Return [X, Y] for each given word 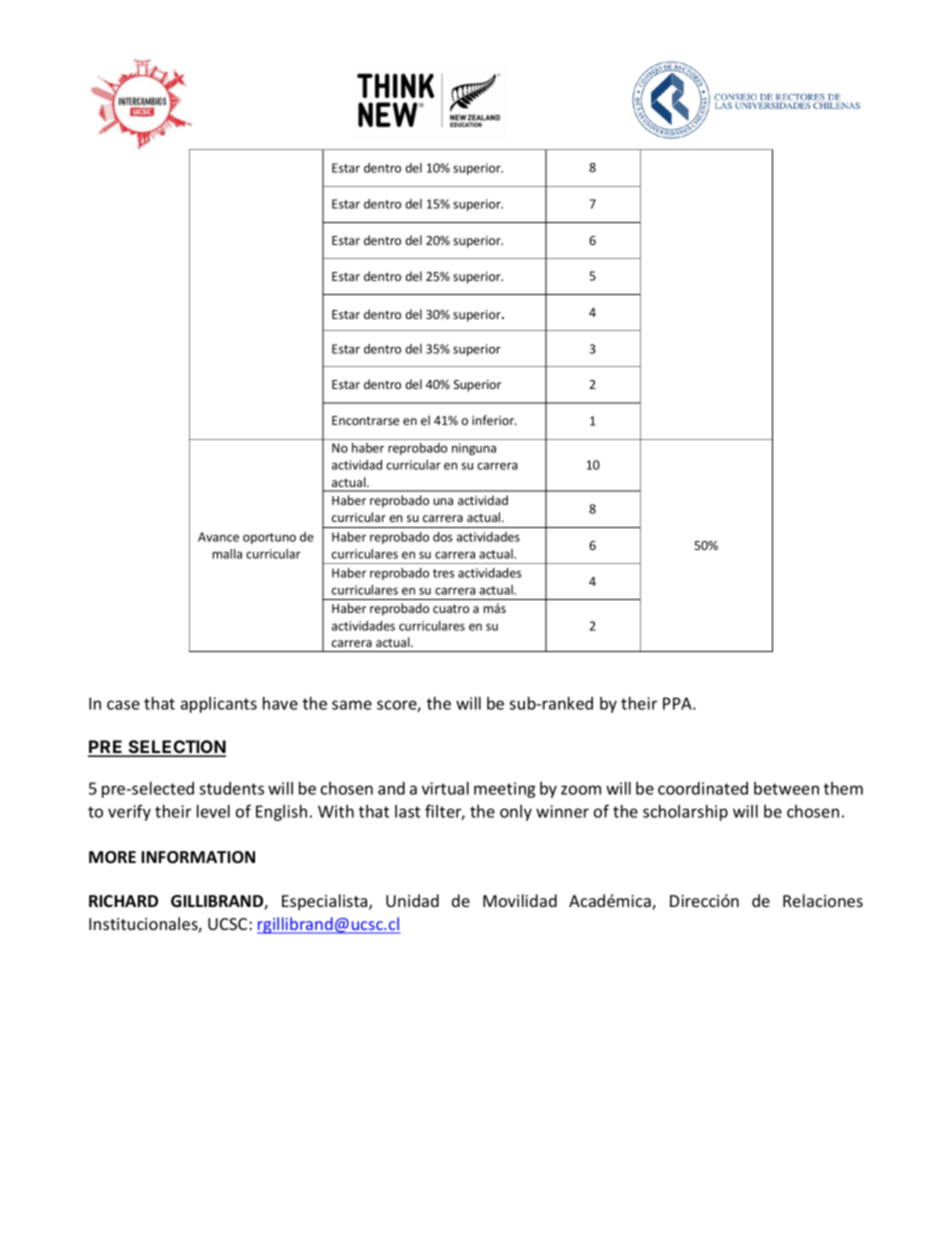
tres [443, 573]
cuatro [451, 608]
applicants [219, 705]
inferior [494, 420]
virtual [445, 788]
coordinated [703, 788]
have [280, 703]
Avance [218, 537]
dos [442, 537]
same [352, 705]
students [231, 788]
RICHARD [123, 901]
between [786, 788]
